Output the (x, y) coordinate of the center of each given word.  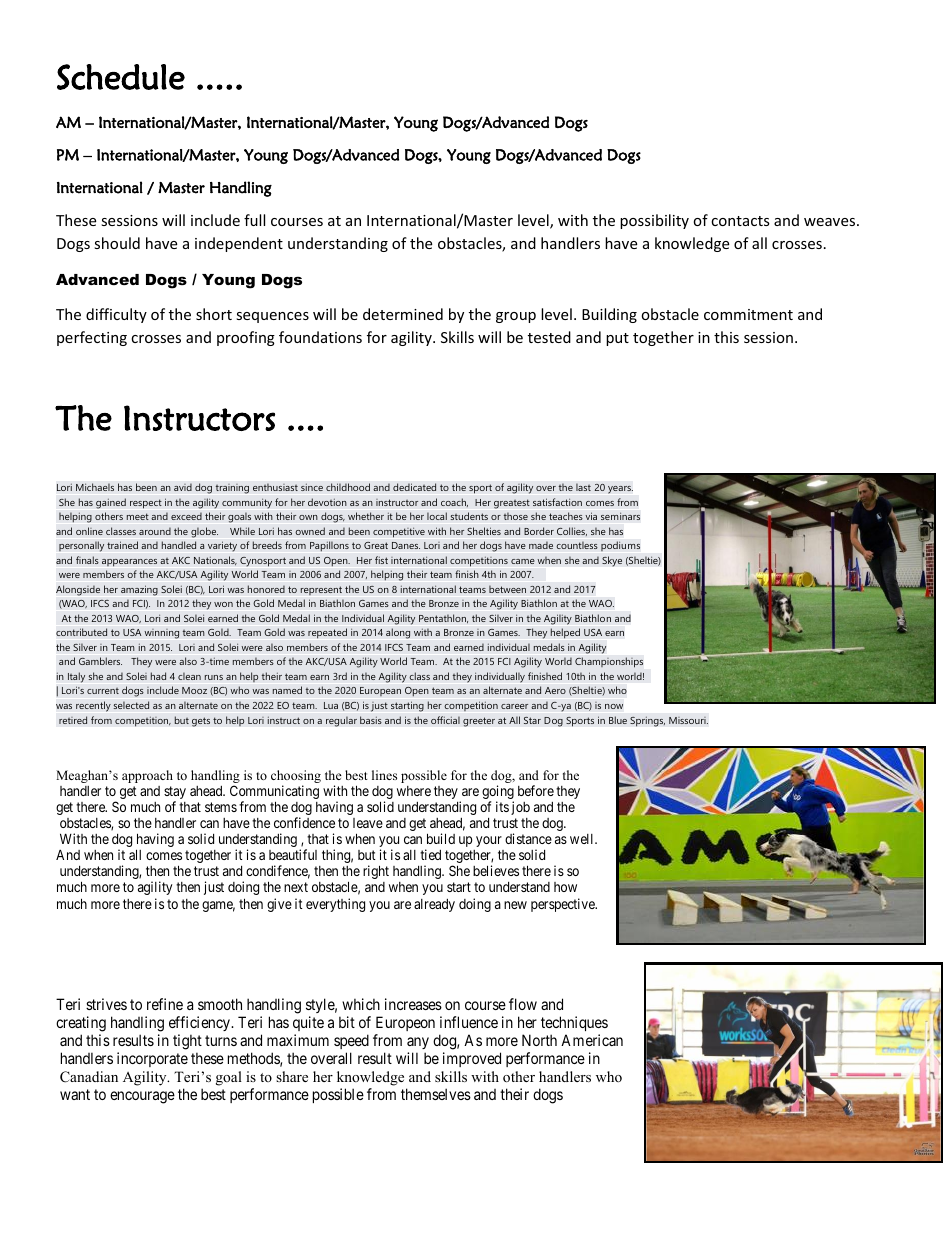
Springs (647, 721)
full (254, 220)
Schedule (121, 77)
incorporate (152, 1059)
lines (384, 775)
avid (183, 487)
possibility (654, 221)
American (592, 1040)
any (418, 1045)
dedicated (414, 487)
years (620, 490)
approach (147, 776)
